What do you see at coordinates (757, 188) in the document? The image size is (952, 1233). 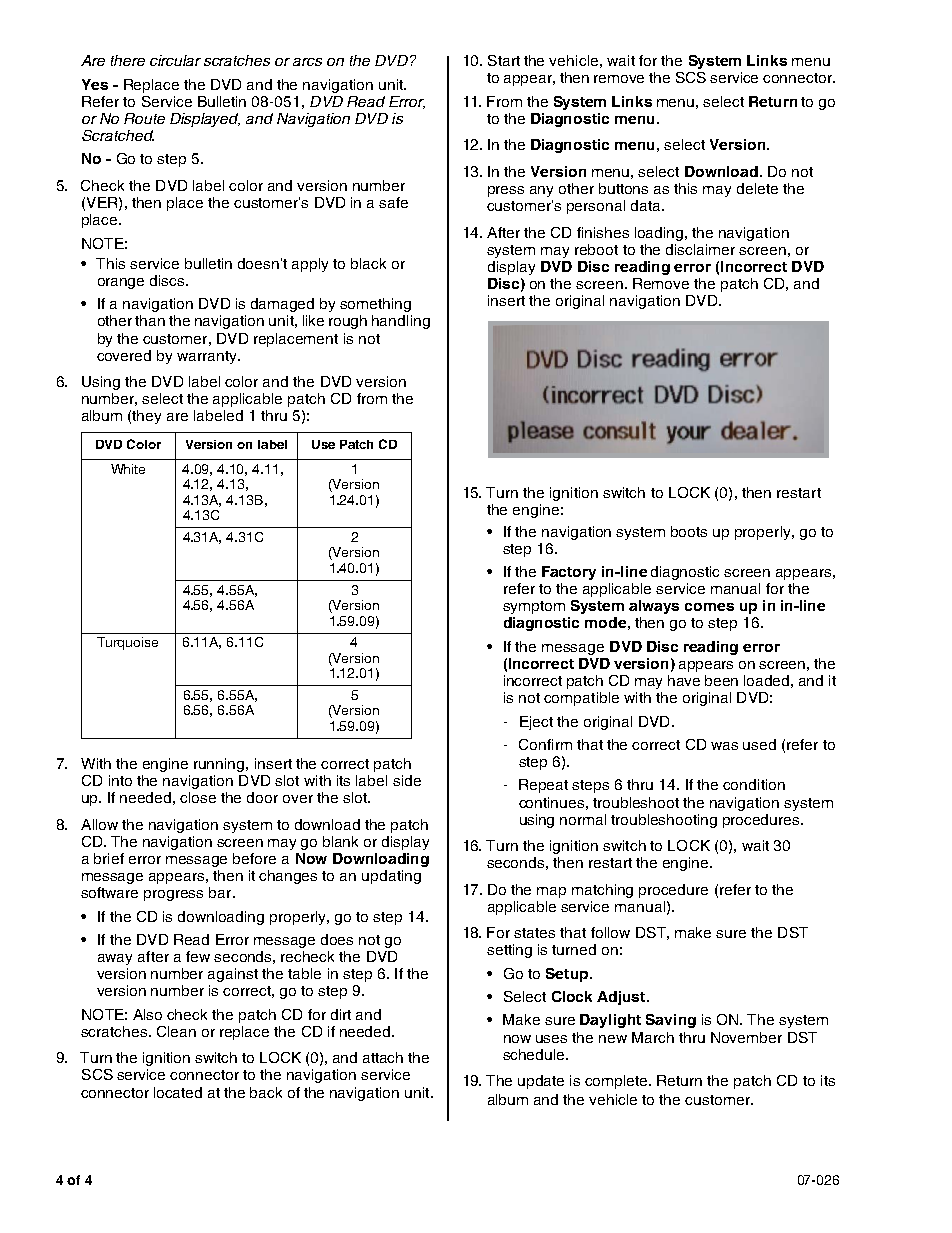 I see `delete` at bounding box center [757, 188].
